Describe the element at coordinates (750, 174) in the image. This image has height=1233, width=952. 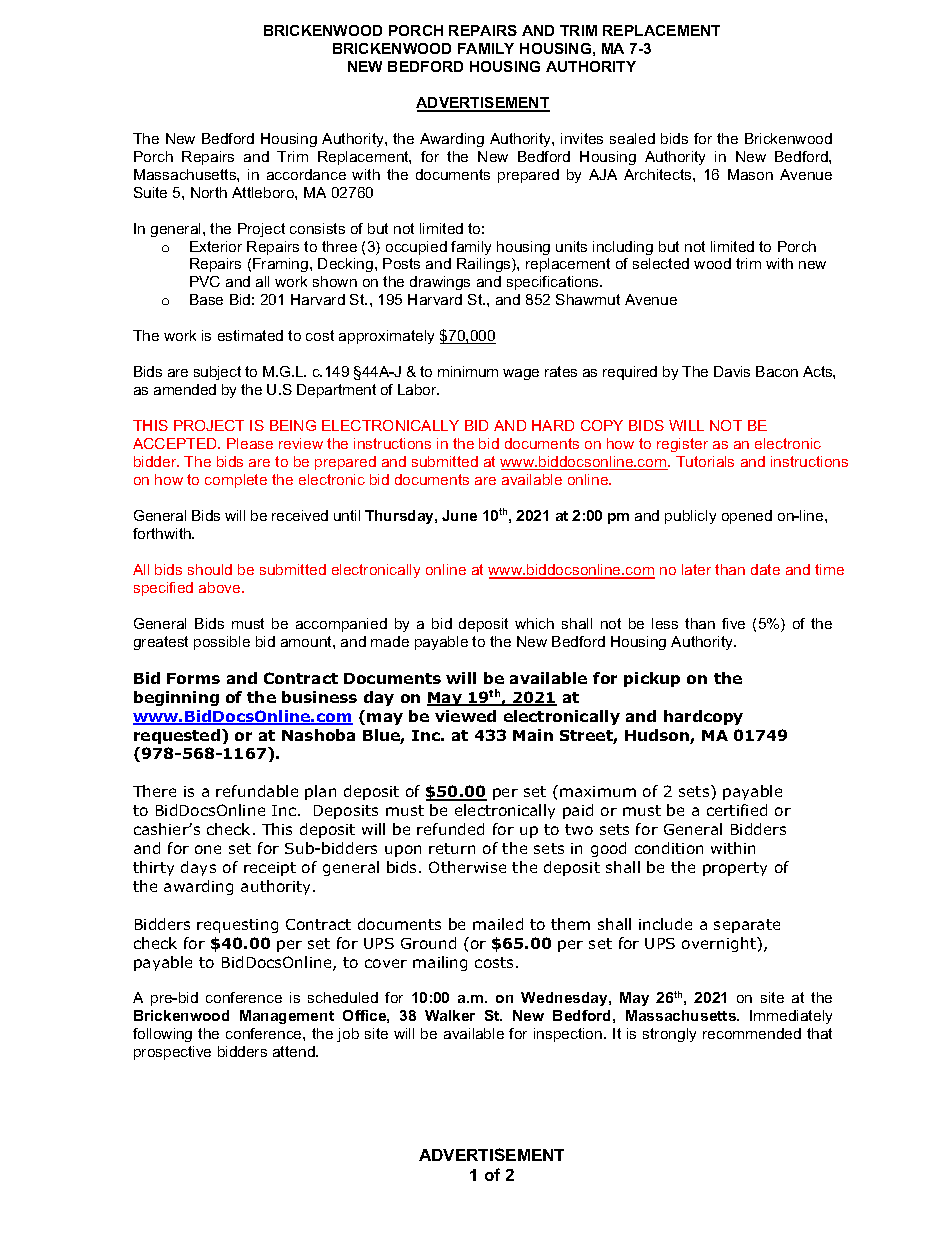
I see `Mason` at that location.
